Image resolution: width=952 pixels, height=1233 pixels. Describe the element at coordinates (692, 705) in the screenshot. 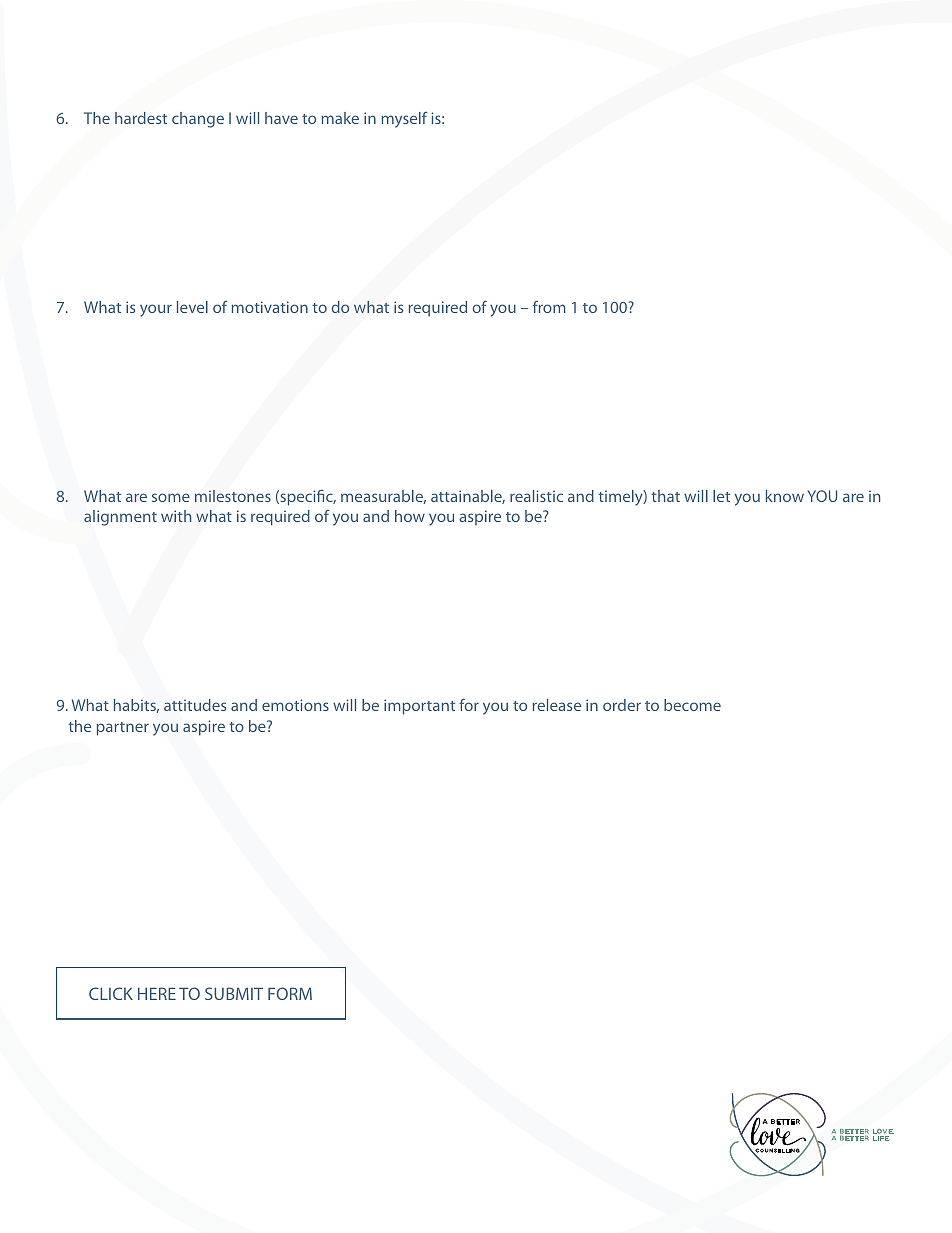

I see `become` at that location.
